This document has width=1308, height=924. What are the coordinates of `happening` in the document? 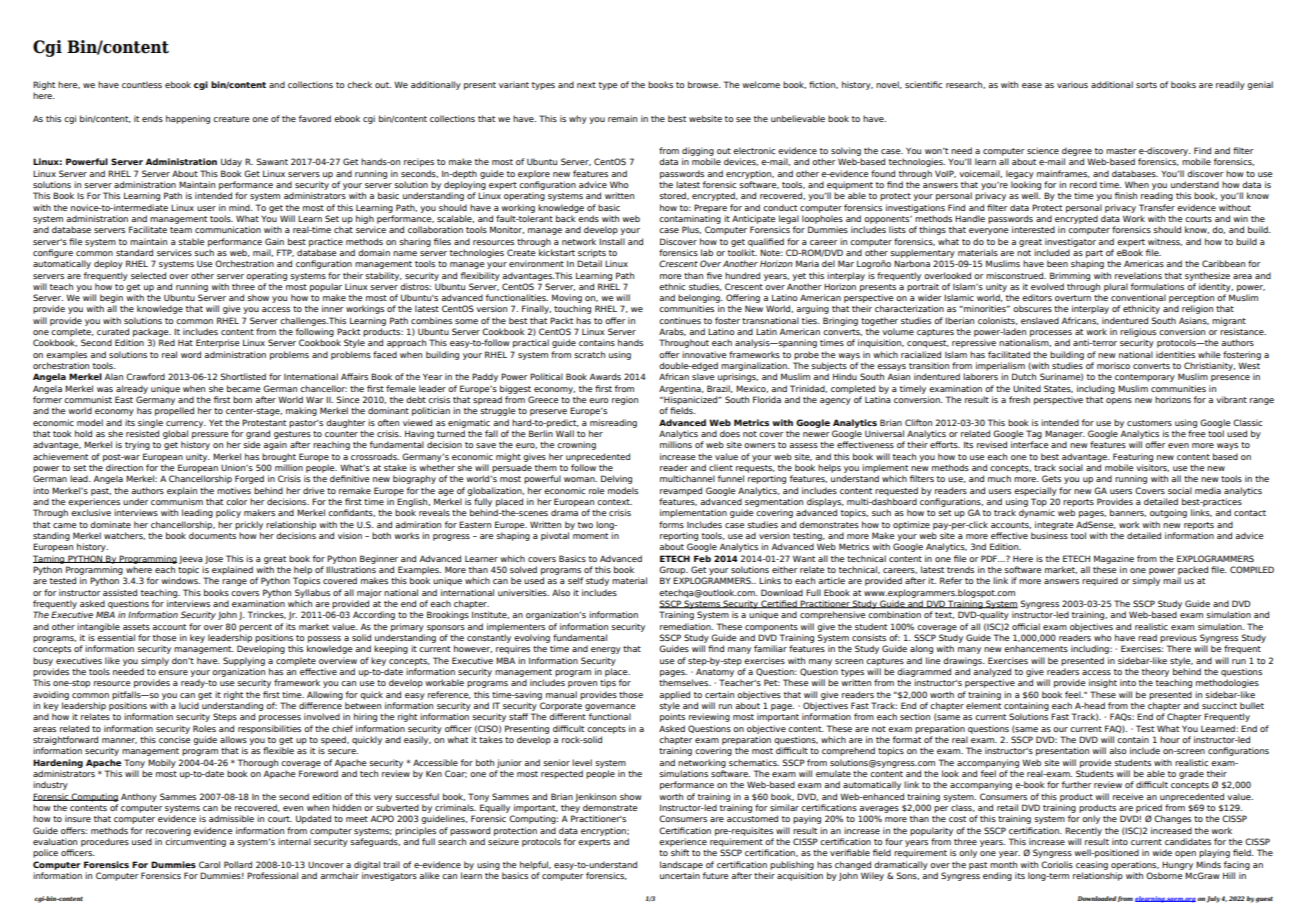 It's located at (188, 119).
